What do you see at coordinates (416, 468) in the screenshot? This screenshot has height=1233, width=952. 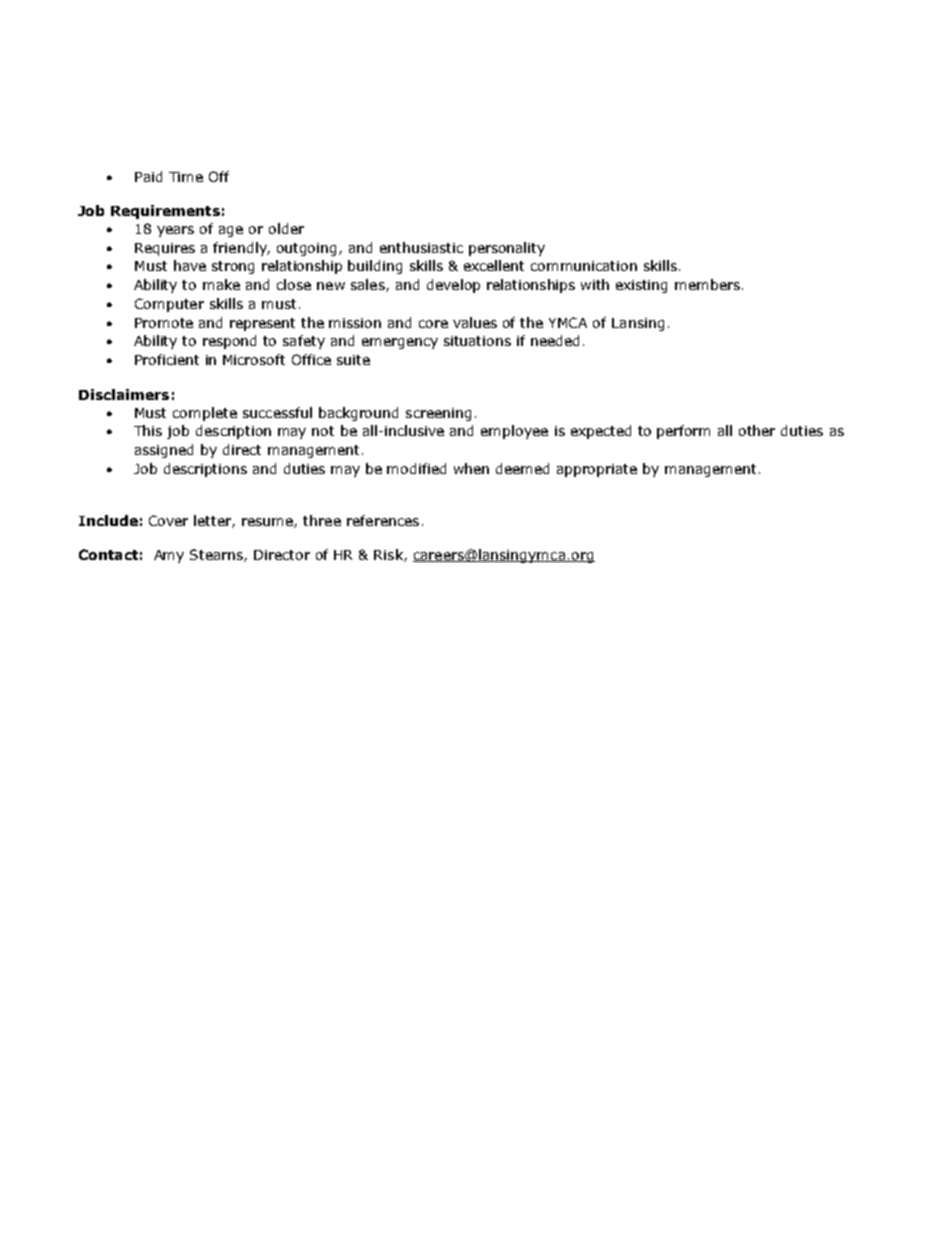 I see `modified` at bounding box center [416, 468].
